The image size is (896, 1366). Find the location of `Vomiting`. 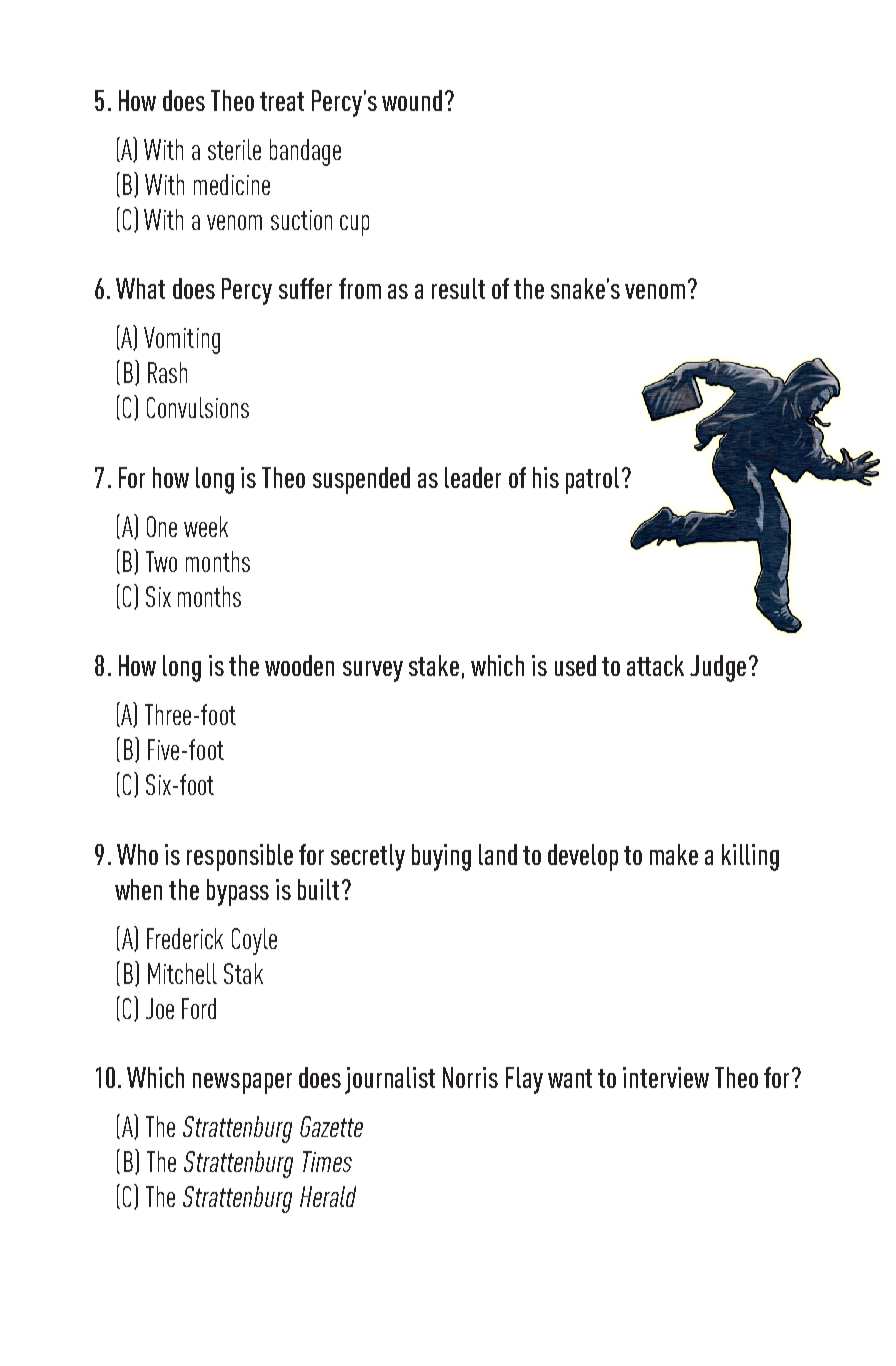

Vomiting is located at coordinates (182, 340).
